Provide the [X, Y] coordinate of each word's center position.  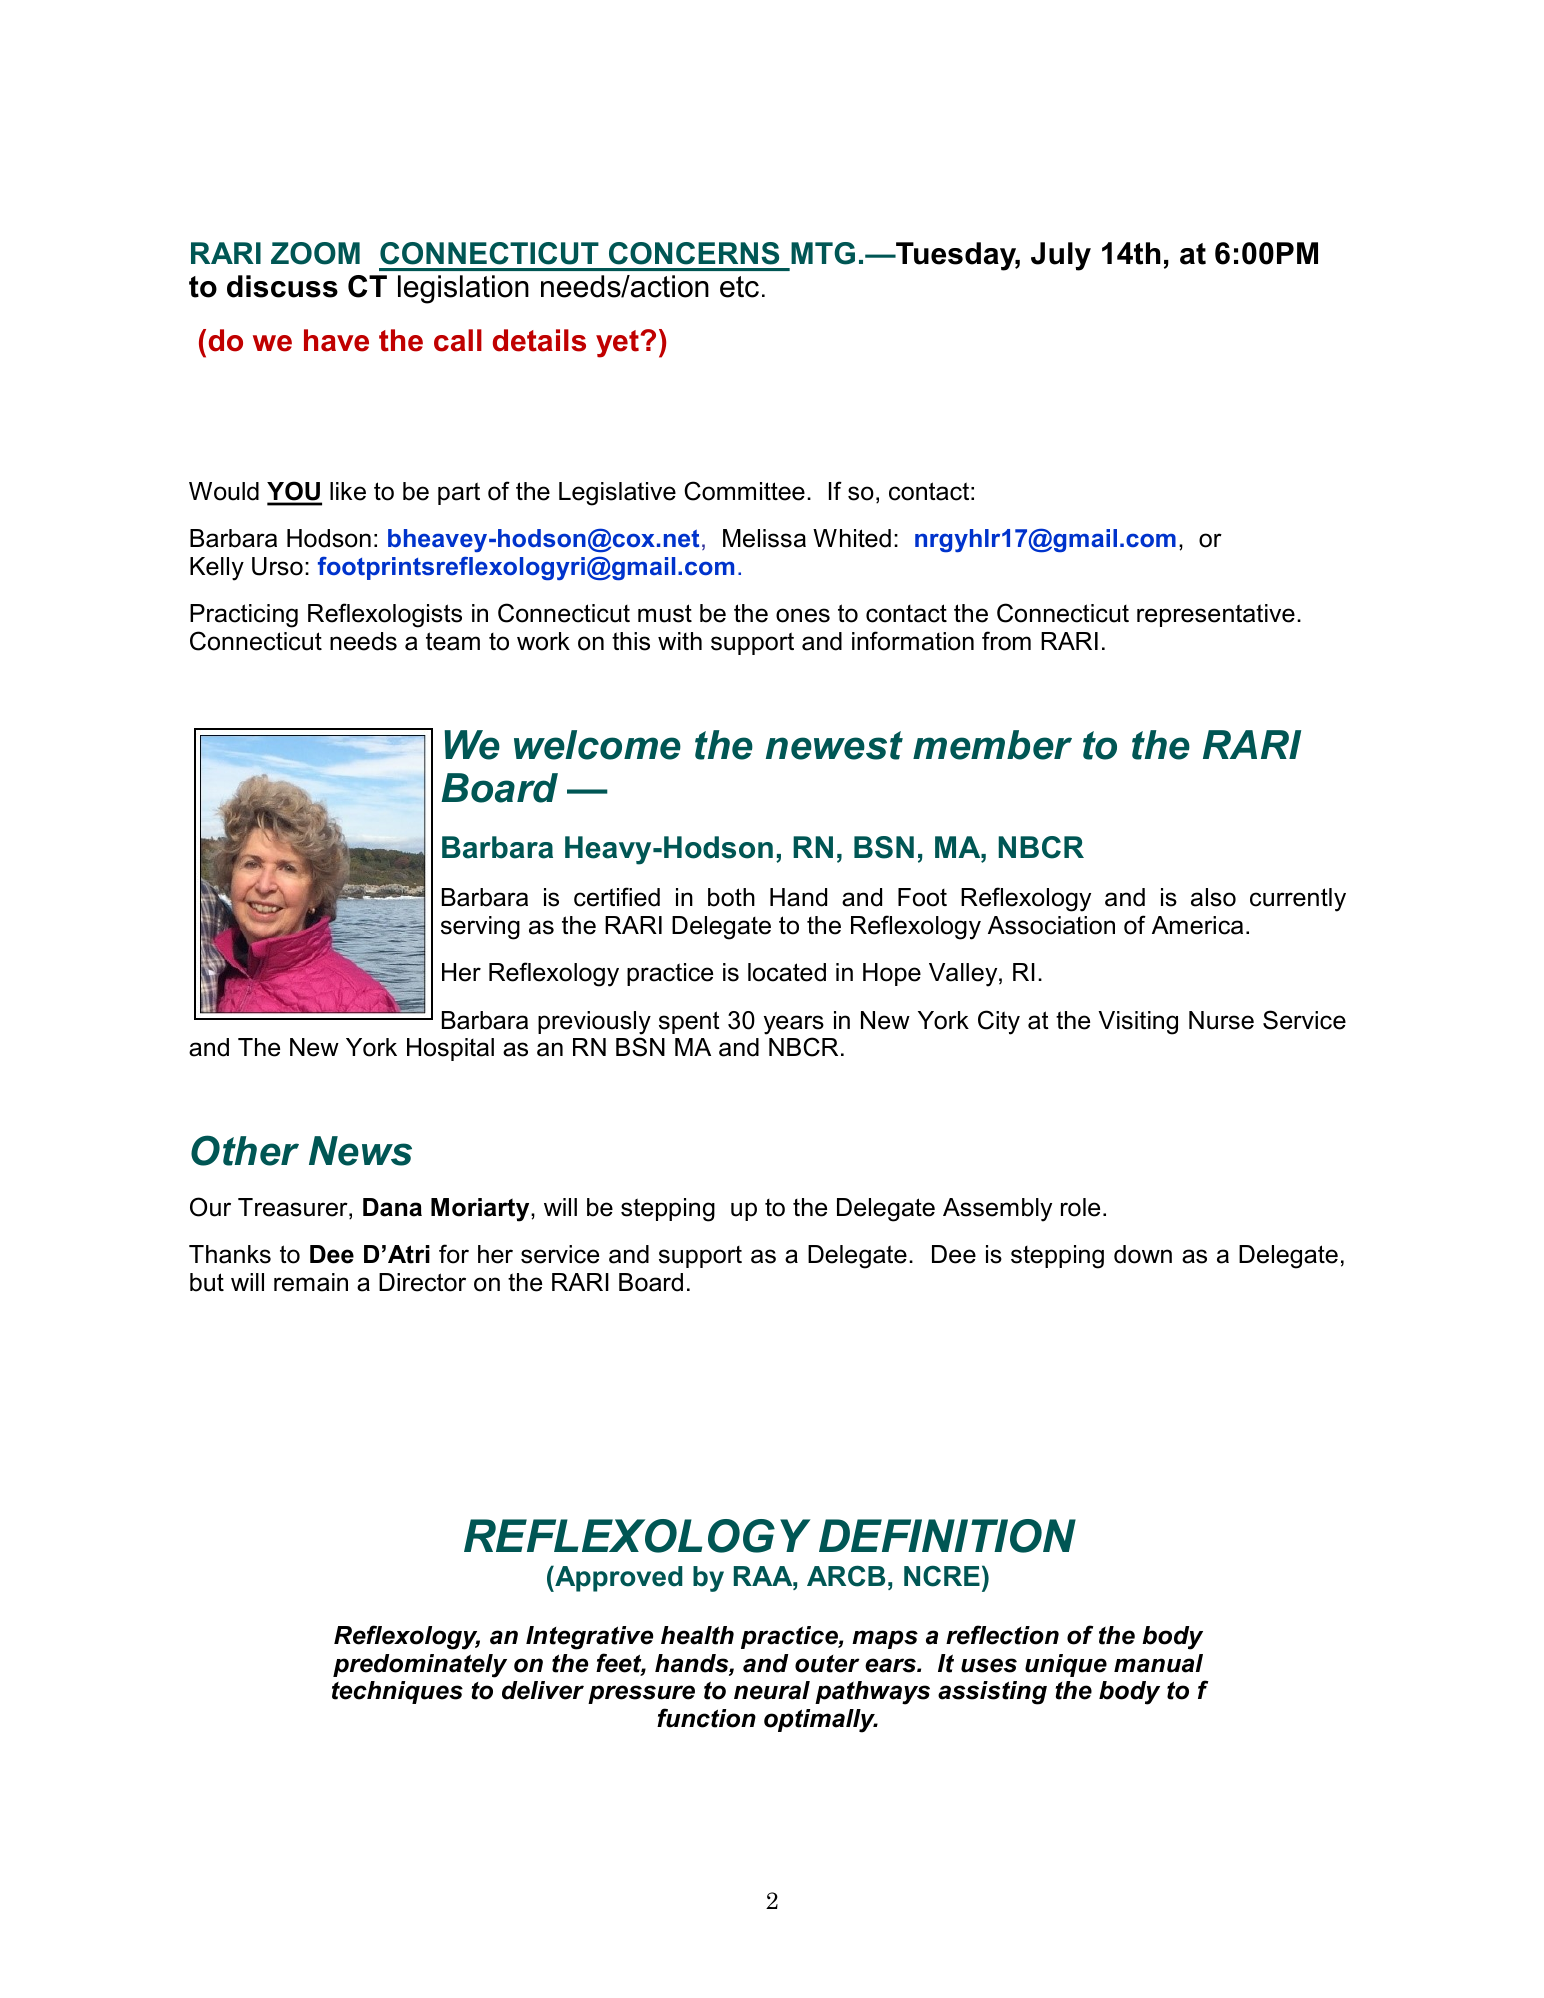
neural [772, 1690]
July [1061, 256]
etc [739, 287]
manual [1158, 1663]
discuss [282, 286]
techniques [397, 1692]
